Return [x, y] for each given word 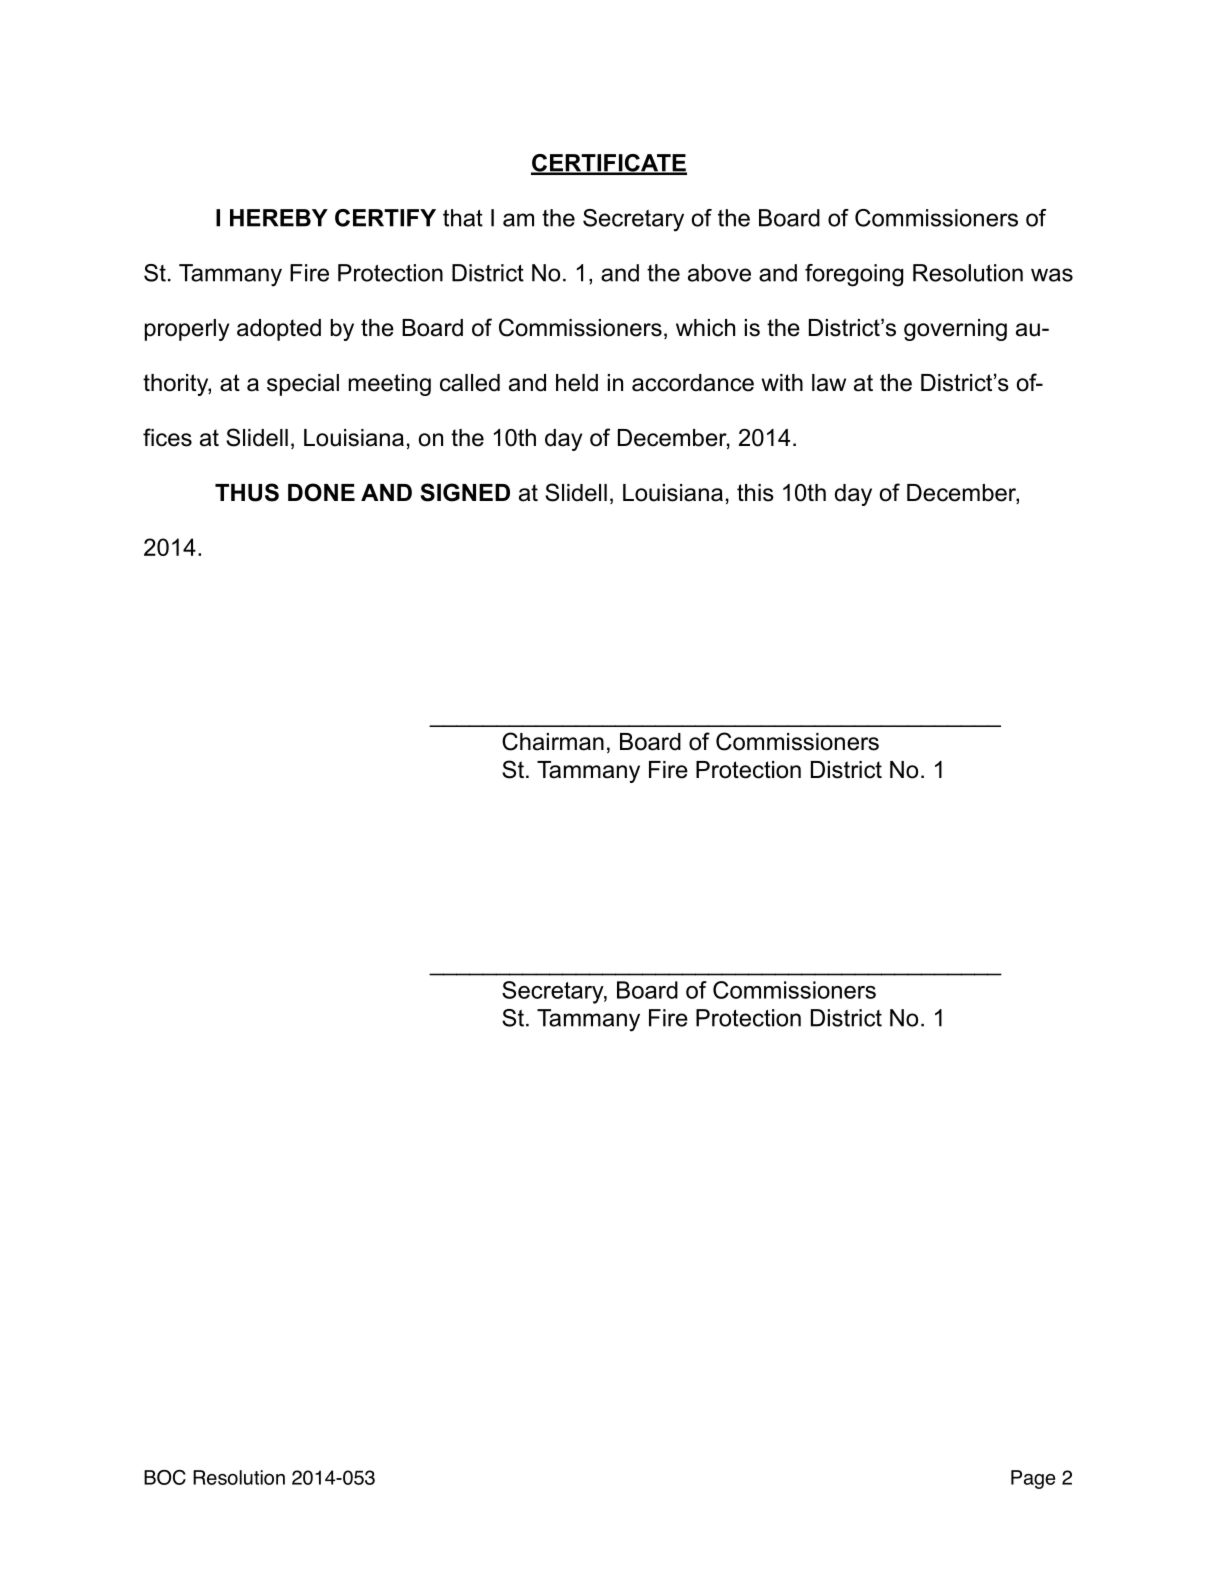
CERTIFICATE [609, 164]
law [829, 383]
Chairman [553, 741]
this [755, 493]
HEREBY [279, 218]
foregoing [854, 275]
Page [1033, 1479]
